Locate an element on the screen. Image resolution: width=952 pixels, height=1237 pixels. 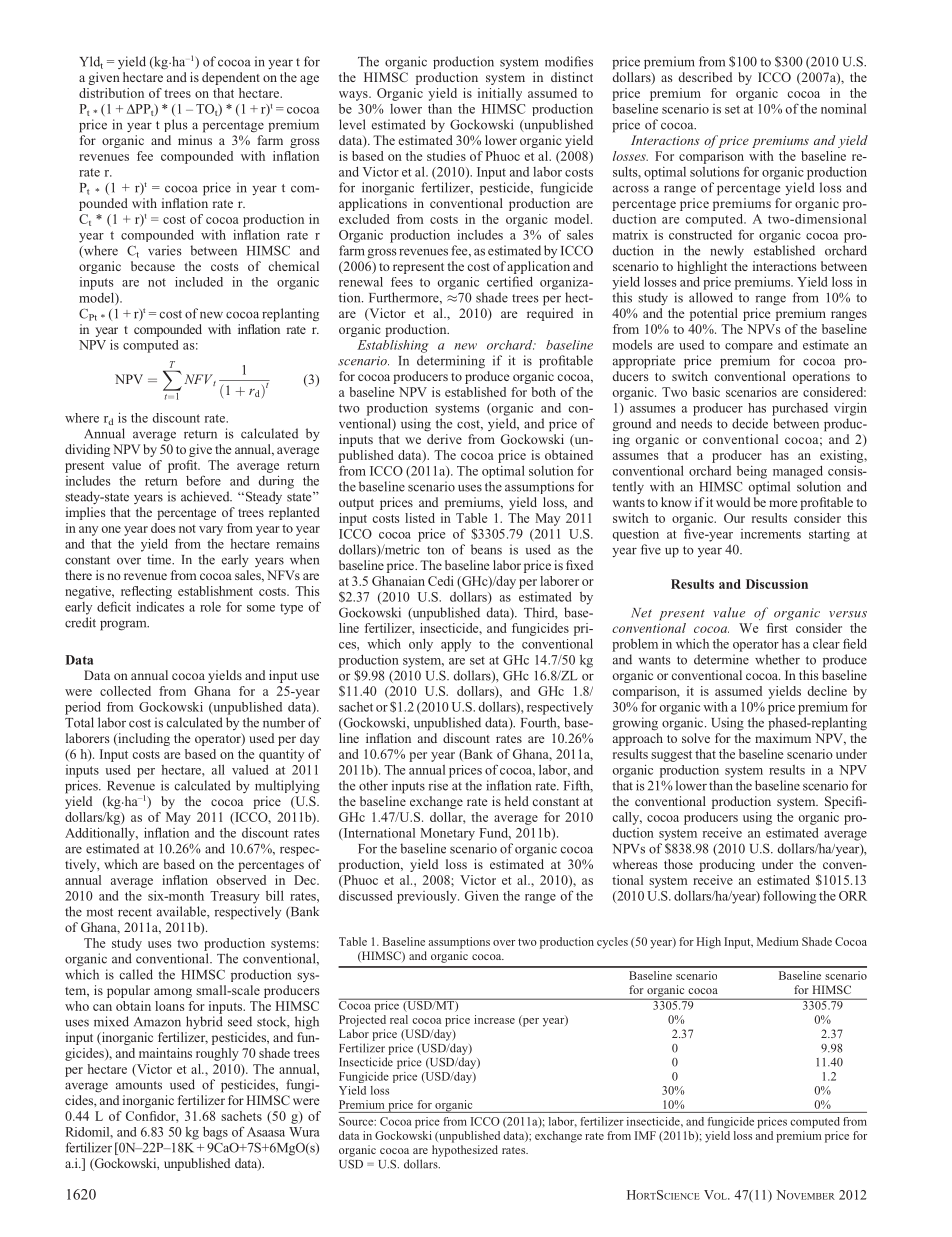
following is located at coordinates (789, 897).
